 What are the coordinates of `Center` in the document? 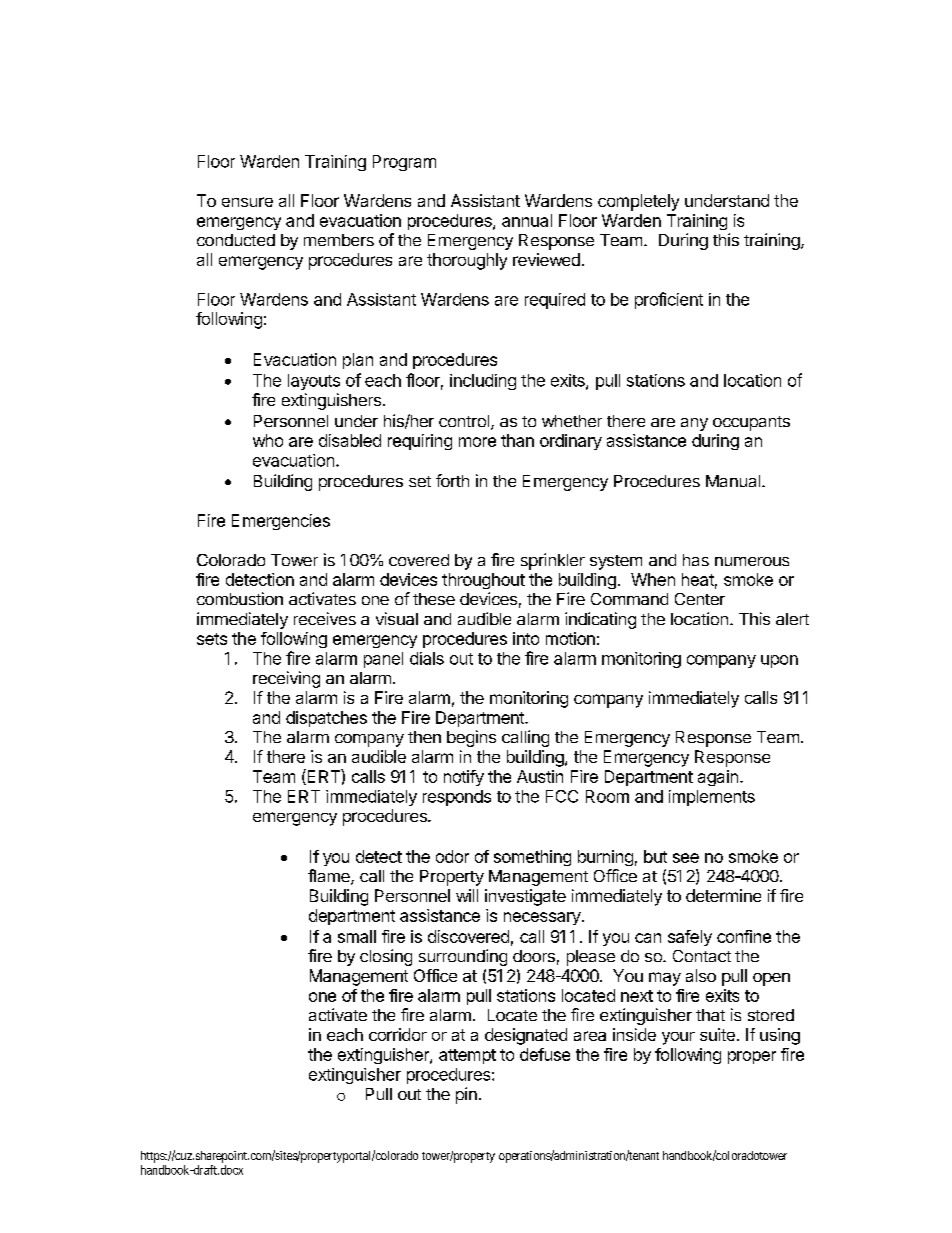 It's located at (700, 599).
